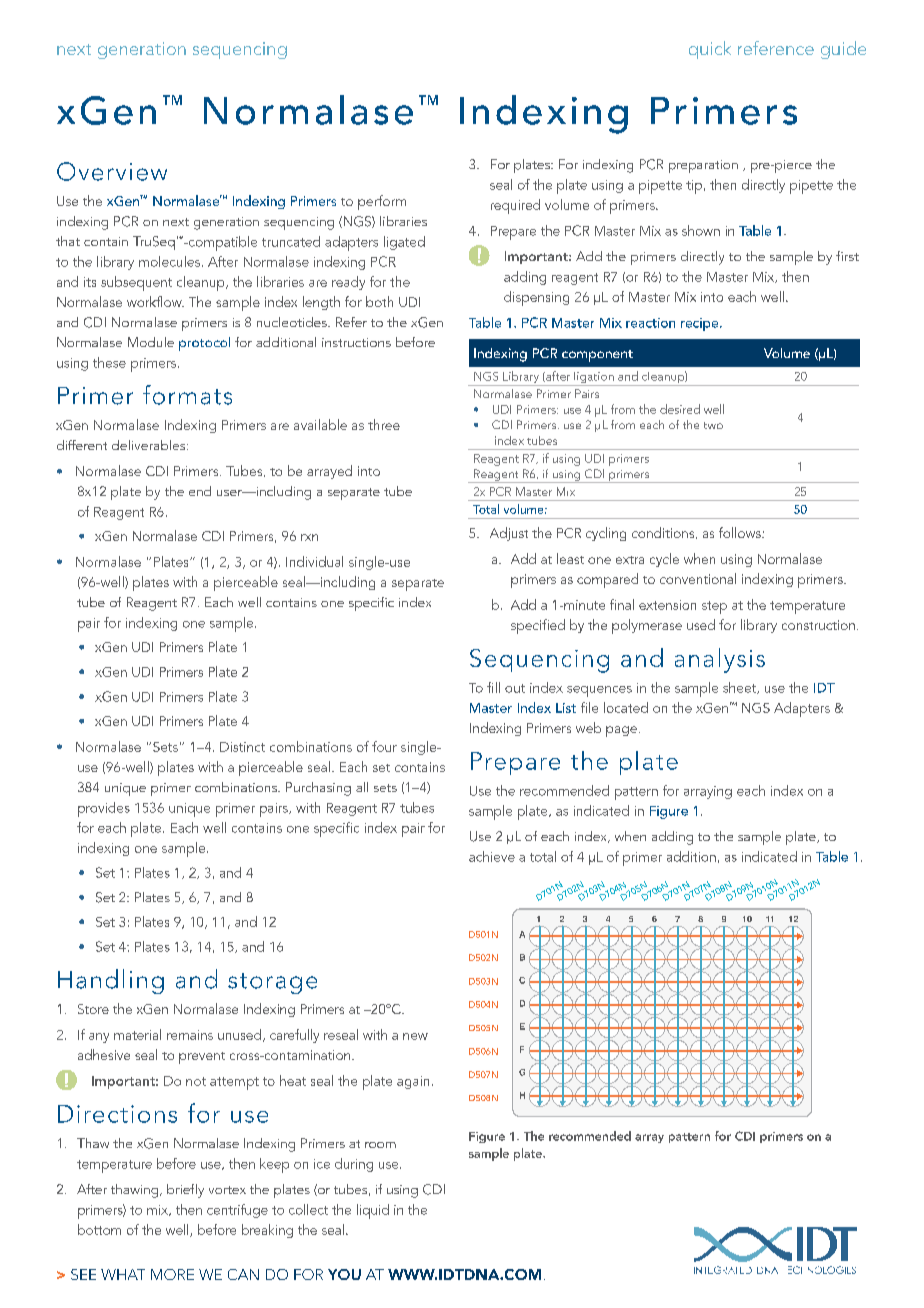  I want to click on Adjust, so click(509, 534).
